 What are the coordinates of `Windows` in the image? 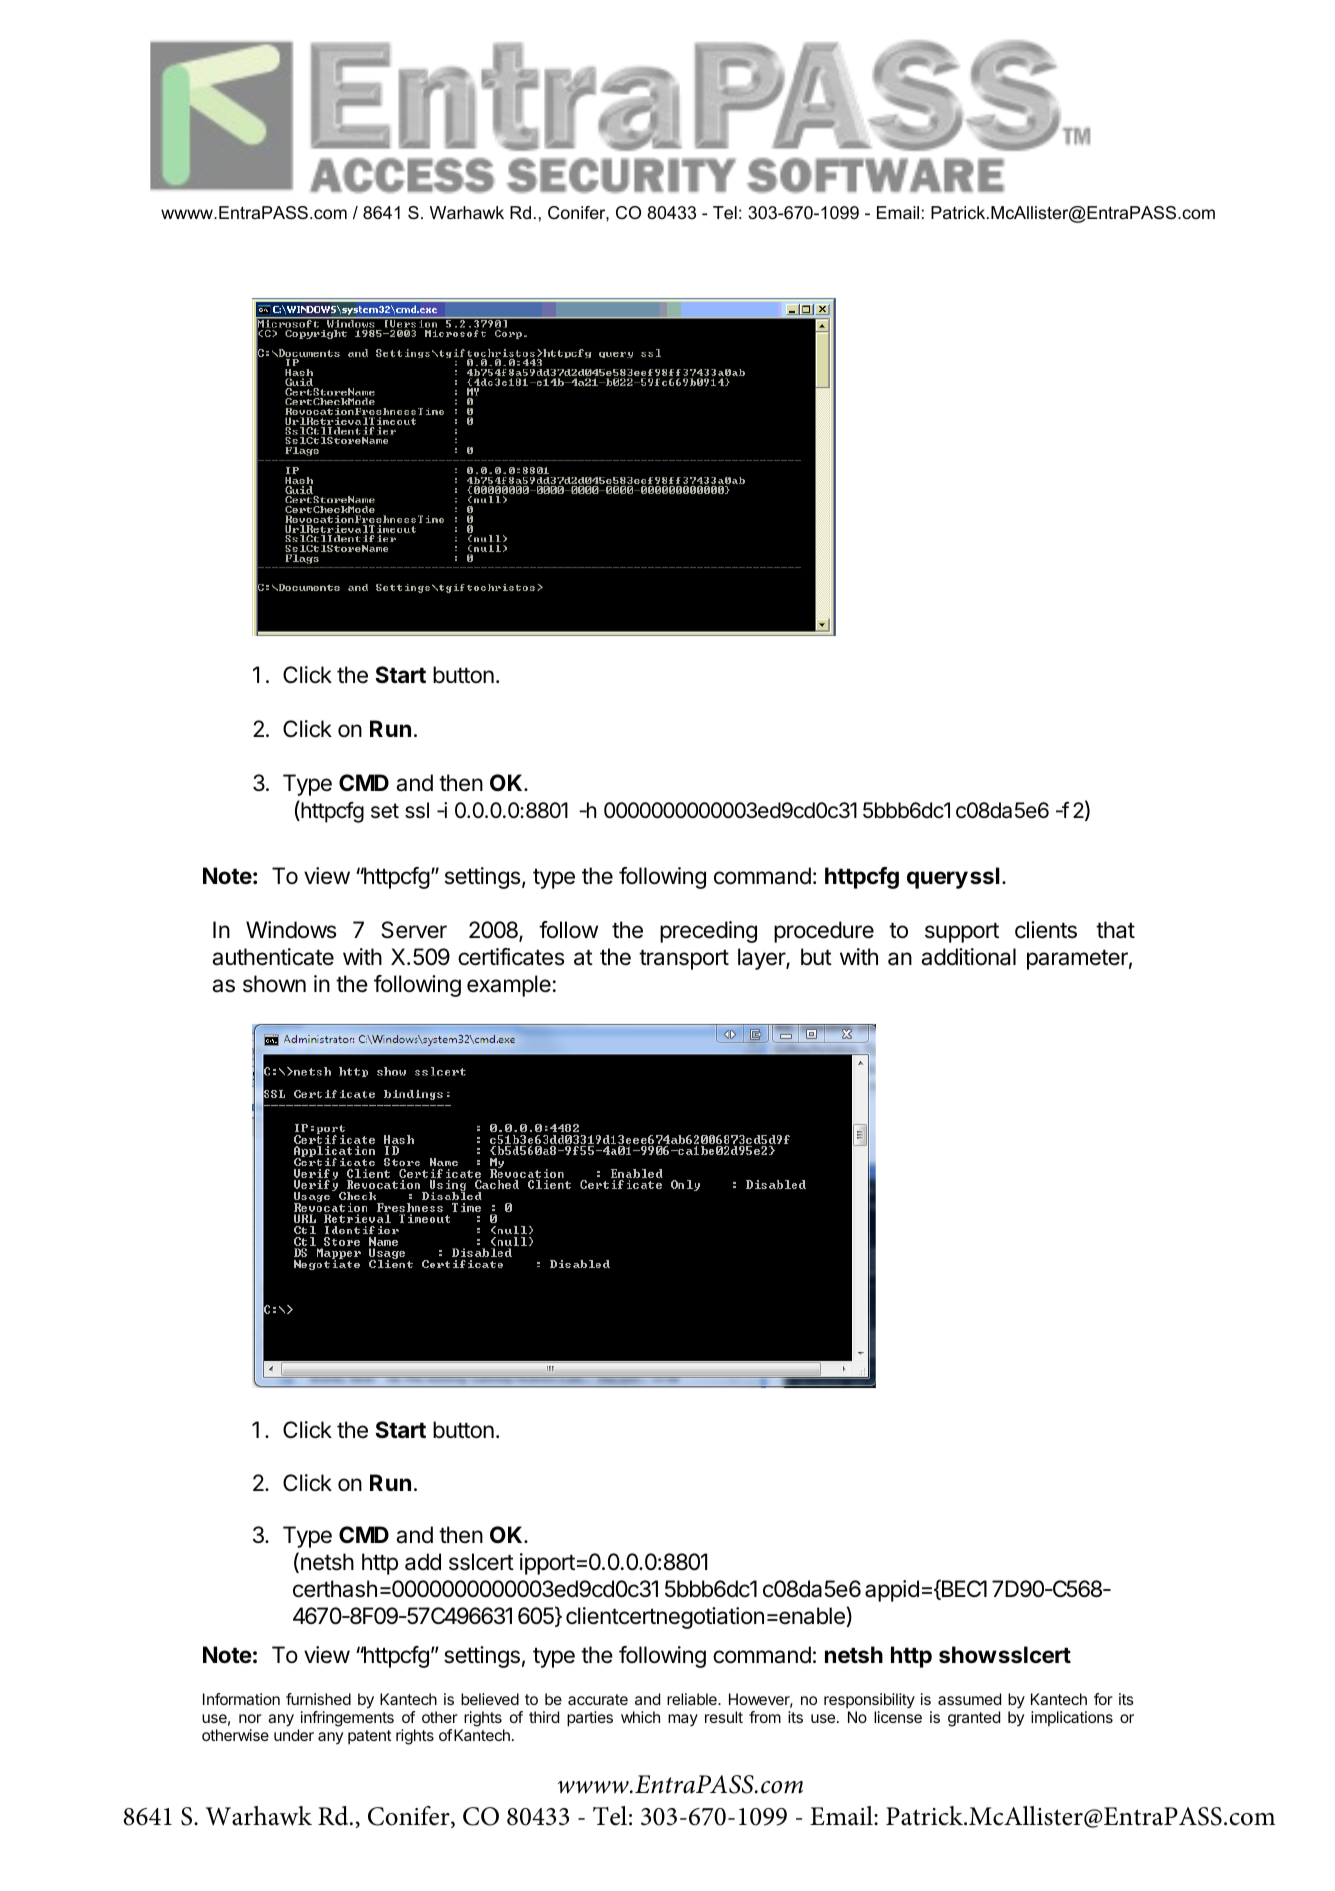 It's located at (291, 930).
